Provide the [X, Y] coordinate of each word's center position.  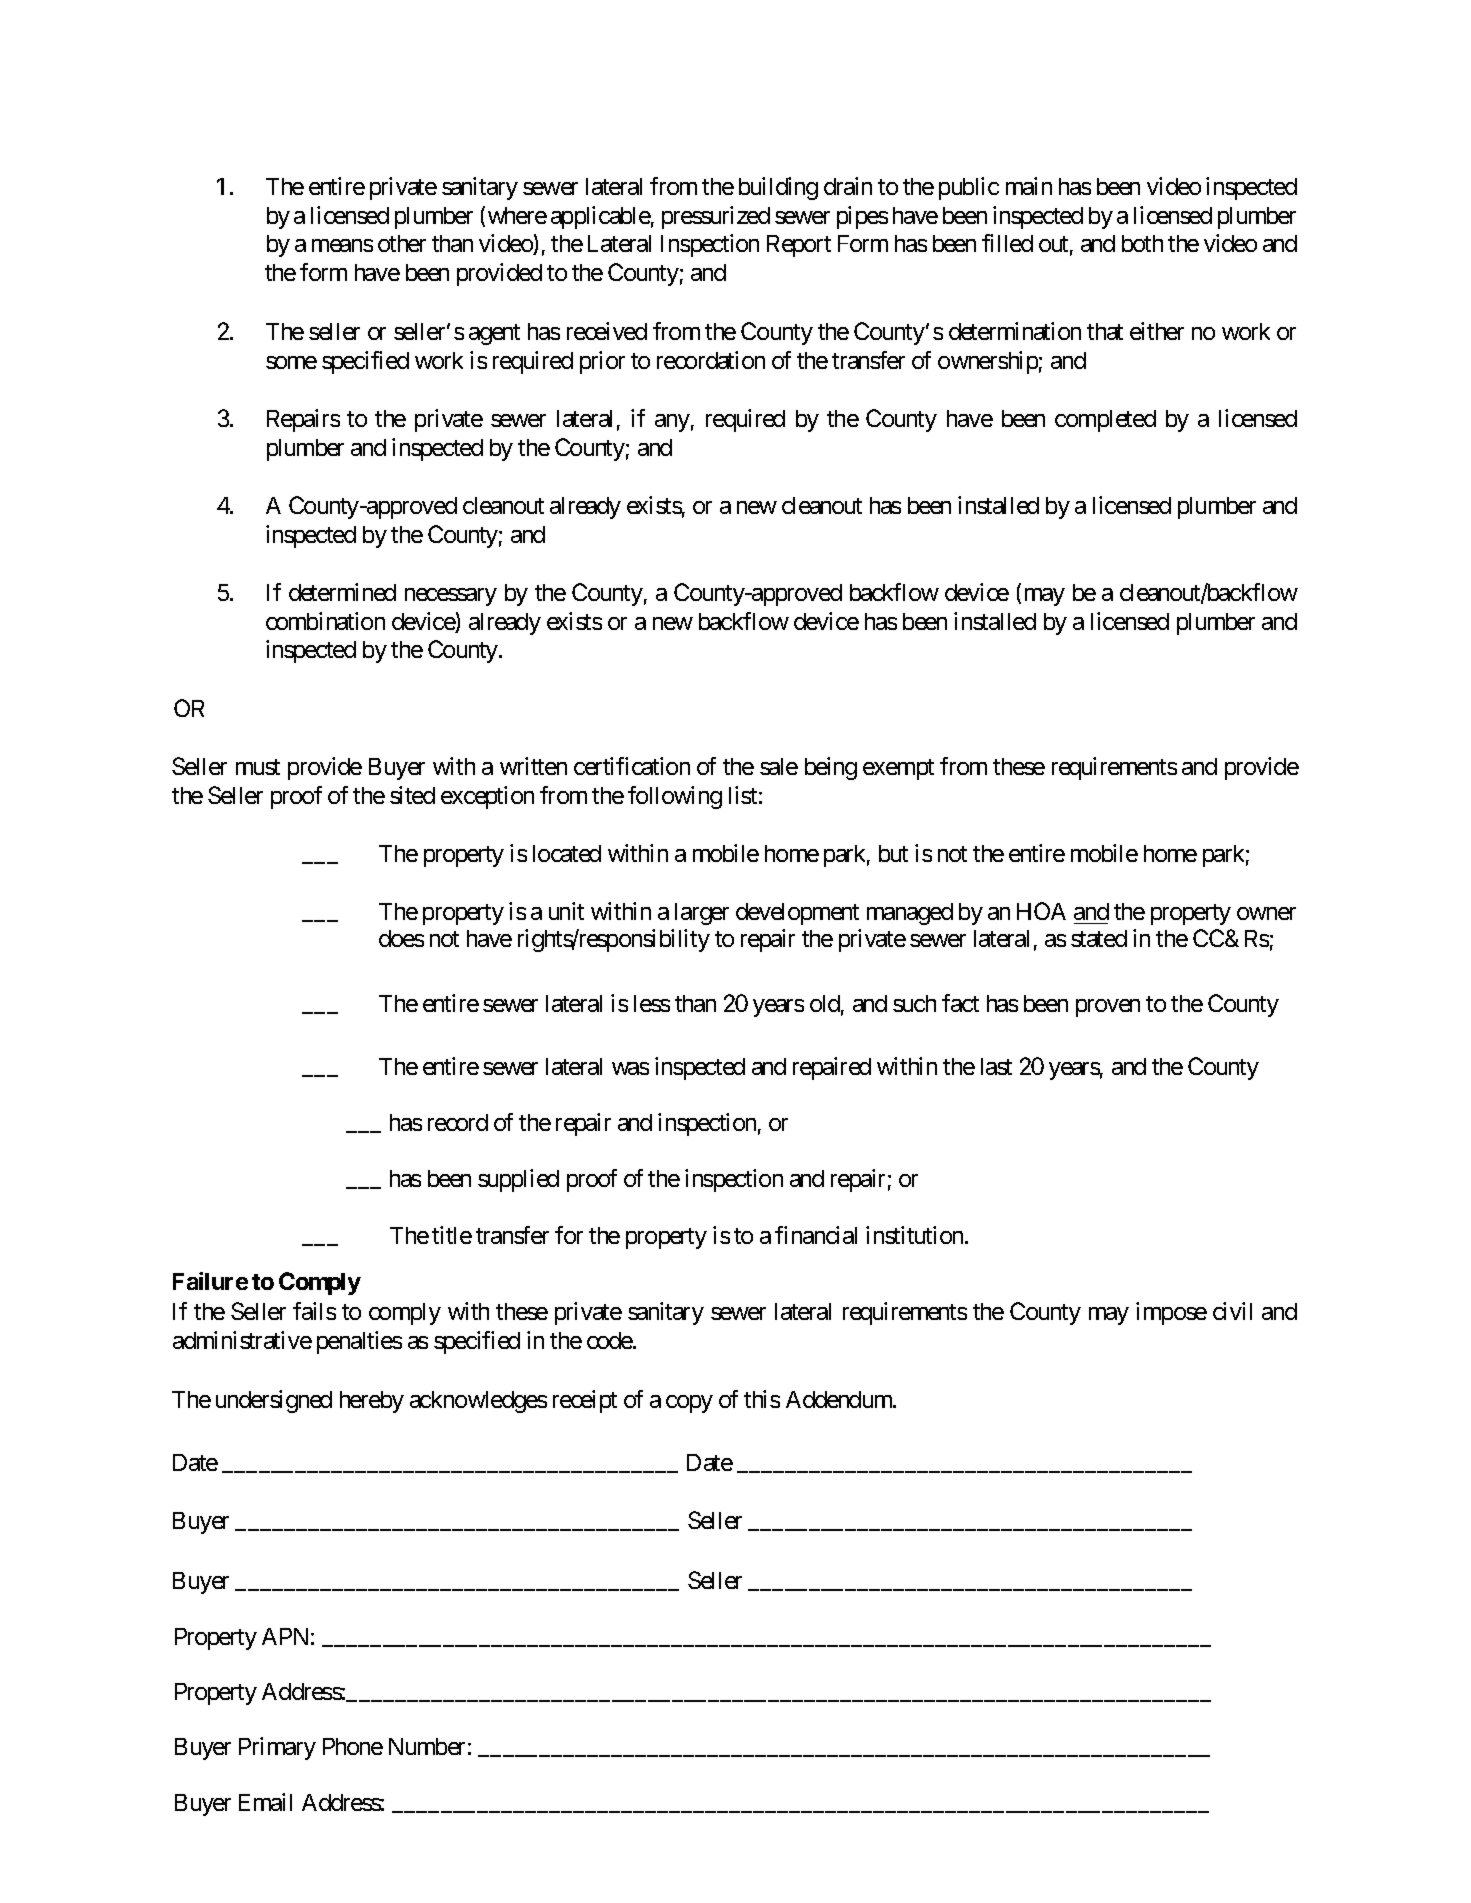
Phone [353, 1746]
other [402, 243]
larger [702, 914]
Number [427, 1746]
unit [566, 911]
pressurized [716, 217]
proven [1108, 1008]
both [1142, 243]
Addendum [840, 1399]
